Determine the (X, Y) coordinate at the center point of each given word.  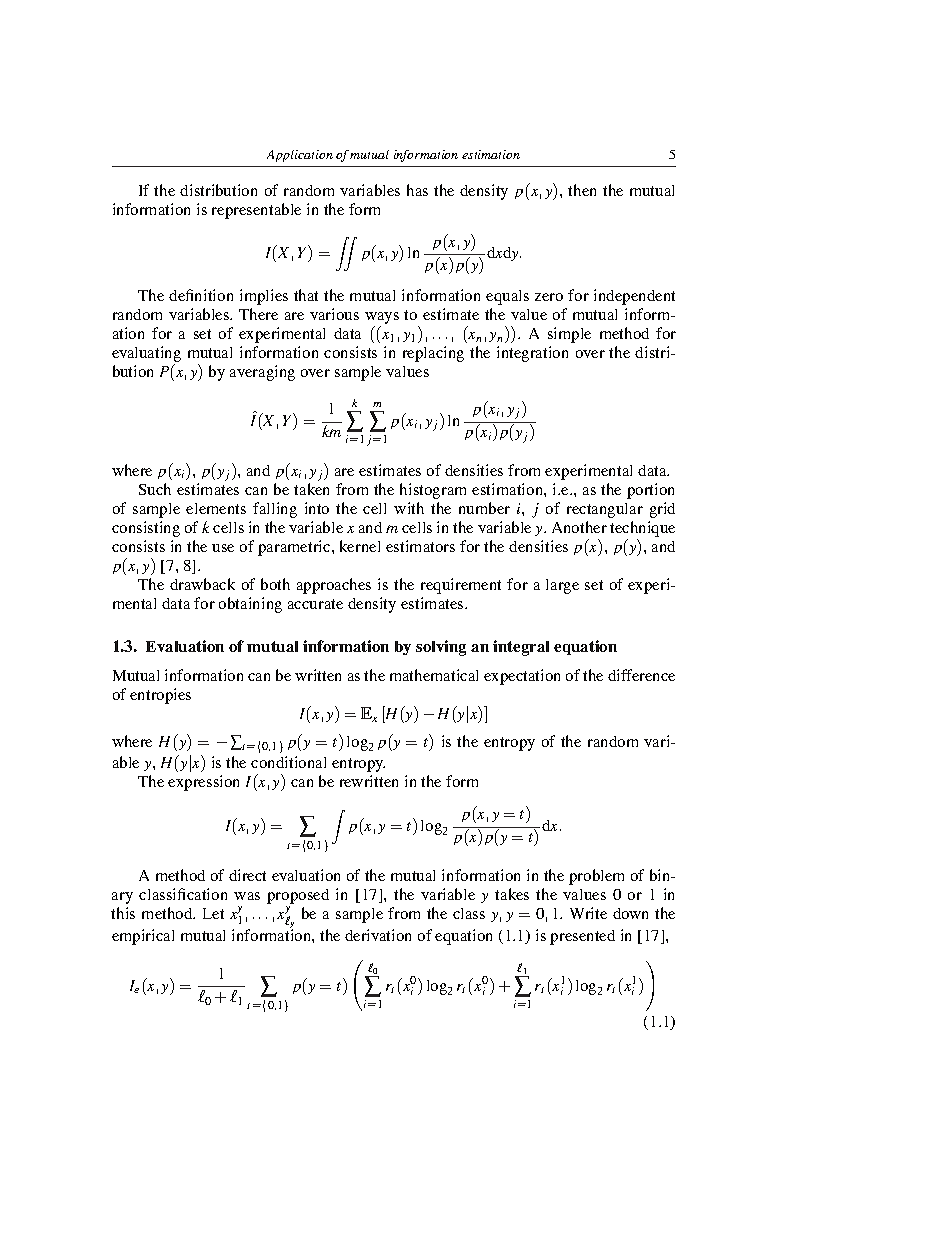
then (582, 190)
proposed (298, 898)
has (417, 190)
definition (201, 295)
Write (588, 913)
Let (213, 913)
